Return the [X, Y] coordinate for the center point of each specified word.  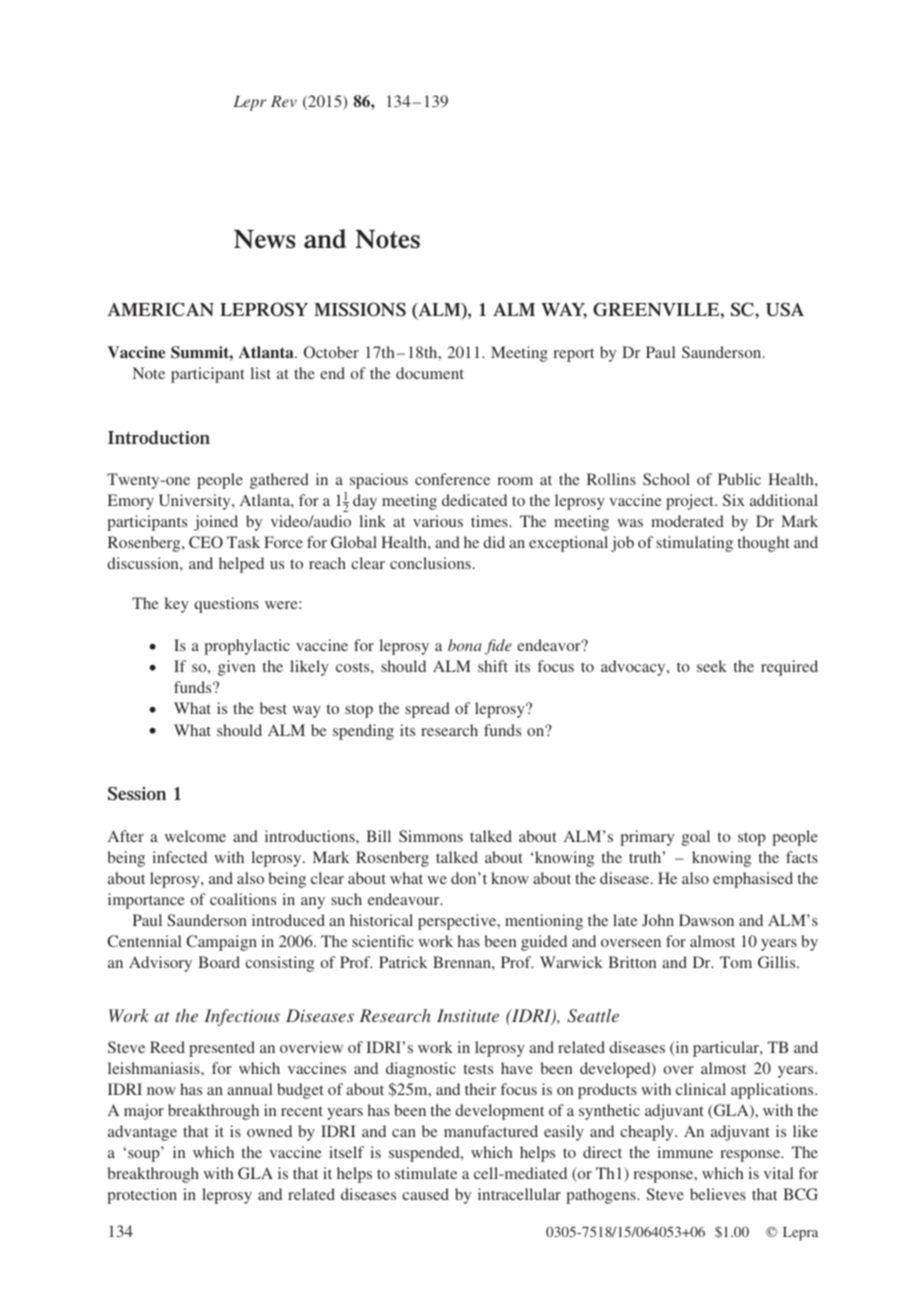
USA [785, 309]
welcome [195, 836]
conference [452, 479]
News [265, 239]
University [196, 502]
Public [739, 479]
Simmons [431, 836]
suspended [425, 1154]
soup [144, 1156]
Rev [284, 101]
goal [696, 838]
